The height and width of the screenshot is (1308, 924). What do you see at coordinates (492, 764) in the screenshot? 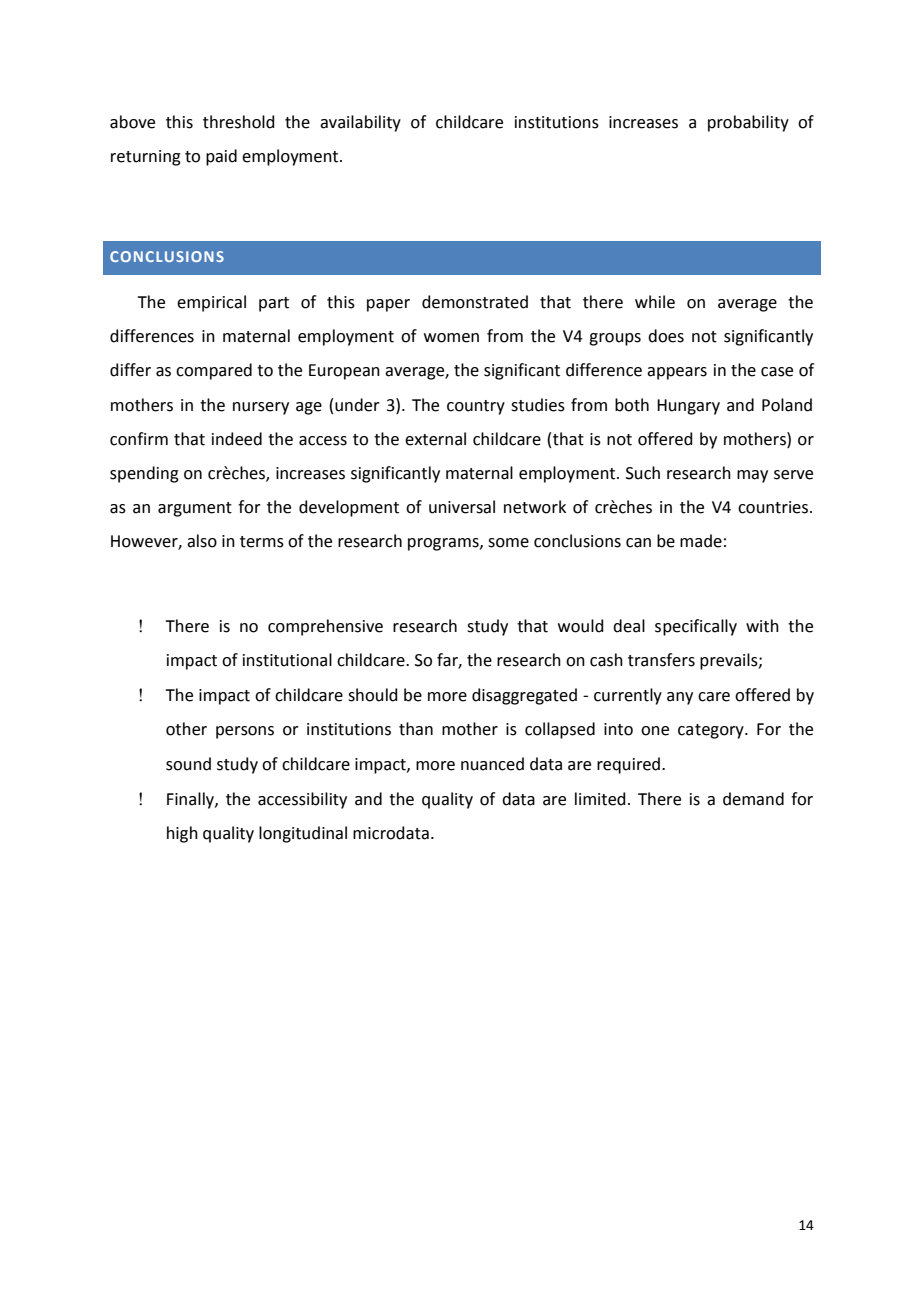
I see `nuanced` at bounding box center [492, 764].
